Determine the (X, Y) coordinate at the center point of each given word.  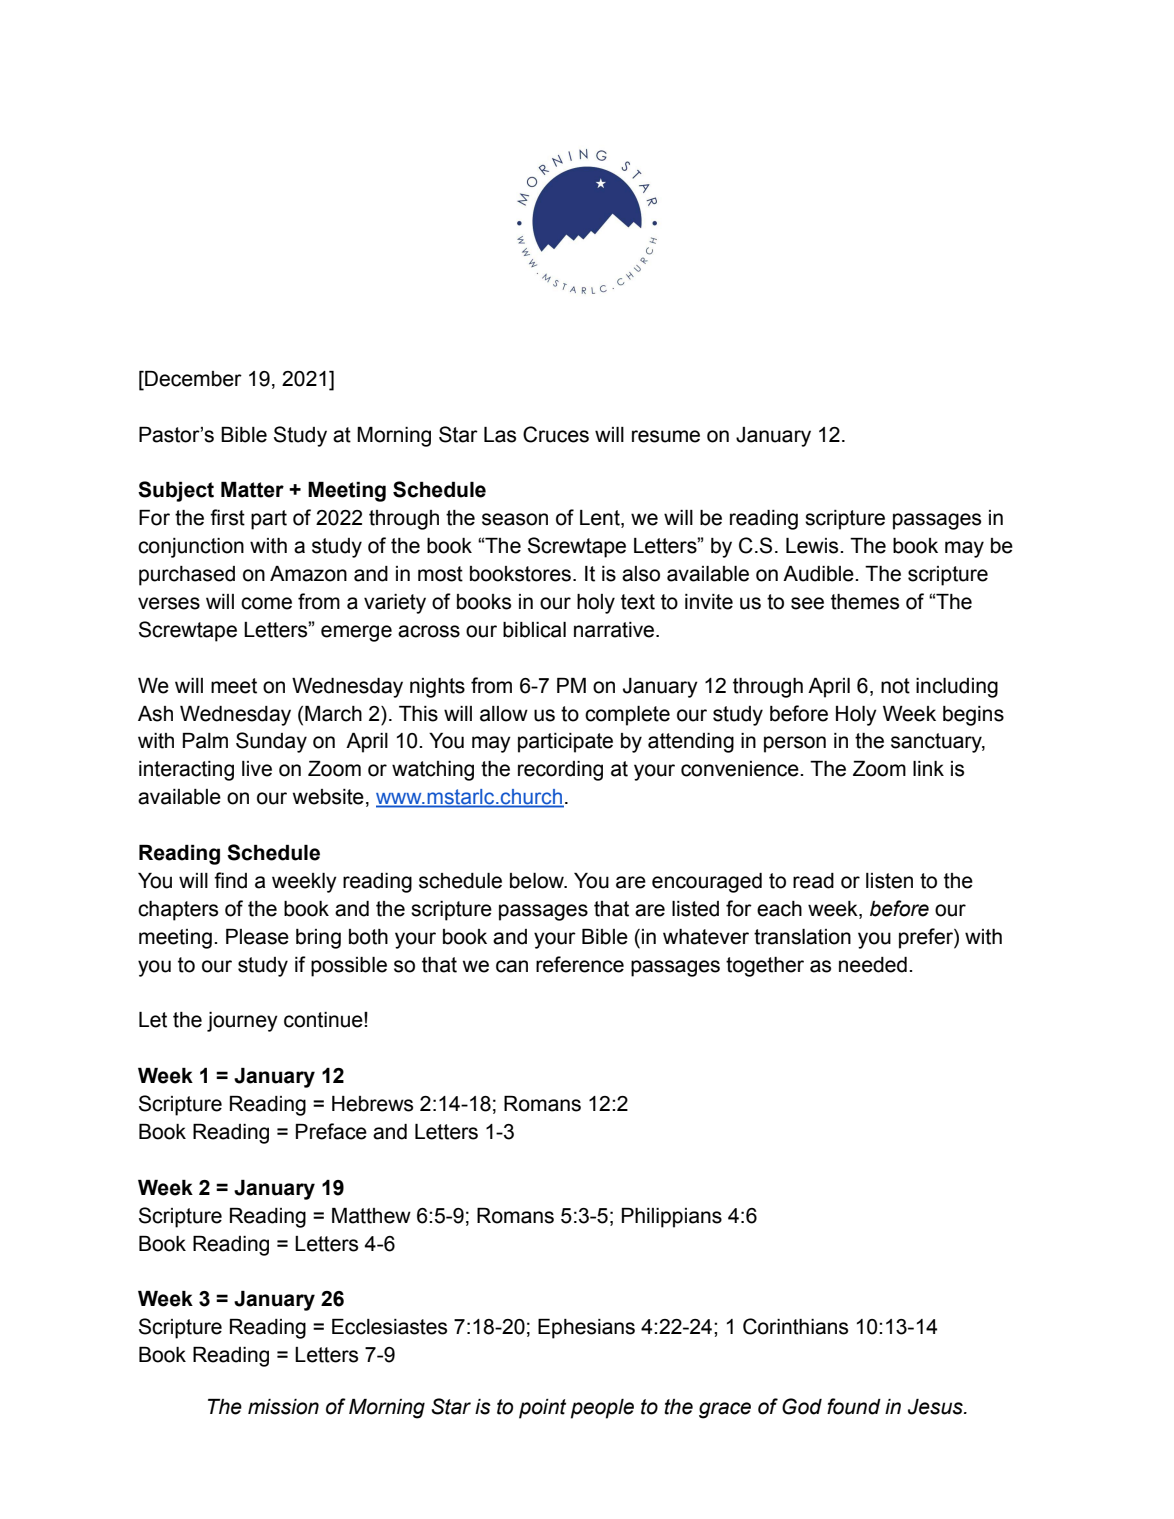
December (192, 379)
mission (283, 1407)
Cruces (556, 434)
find (230, 880)
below (538, 881)
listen (889, 881)
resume (666, 436)
